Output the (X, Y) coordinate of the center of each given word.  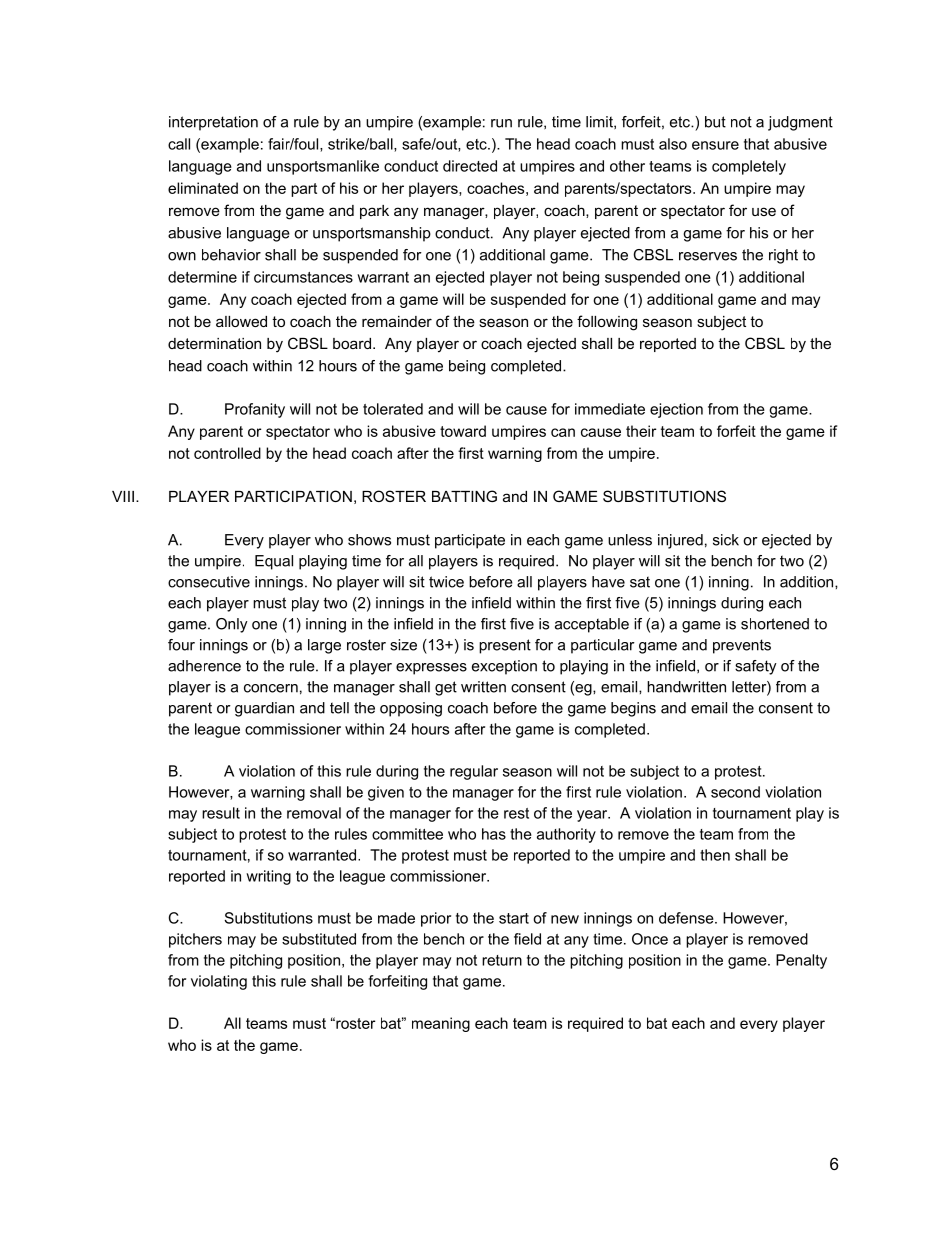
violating (219, 982)
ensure (715, 145)
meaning (441, 1024)
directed (470, 166)
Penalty (801, 961)
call (179, 144)
